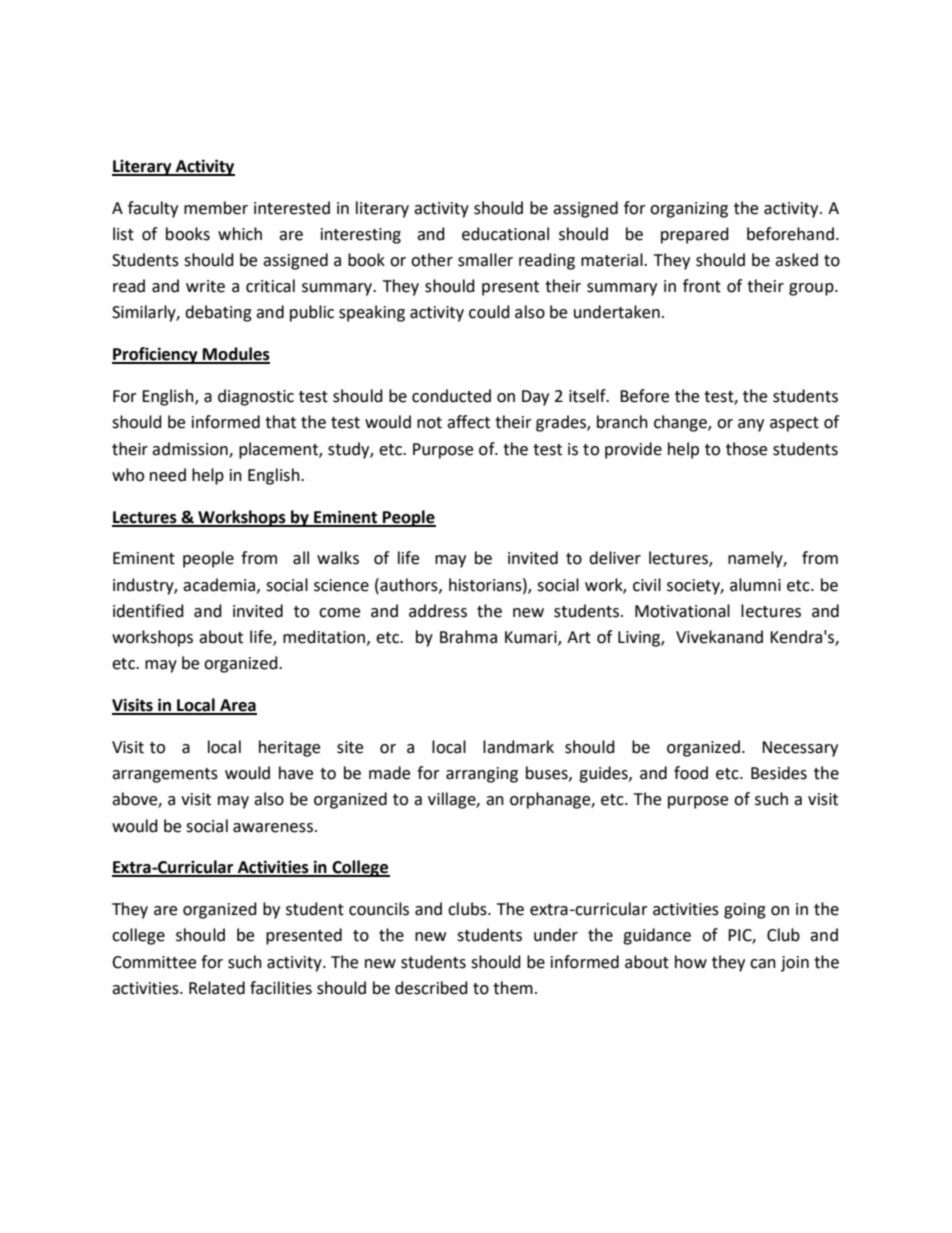 The image size is (952, 1233). I want to click on educational, so click(505, 234).
